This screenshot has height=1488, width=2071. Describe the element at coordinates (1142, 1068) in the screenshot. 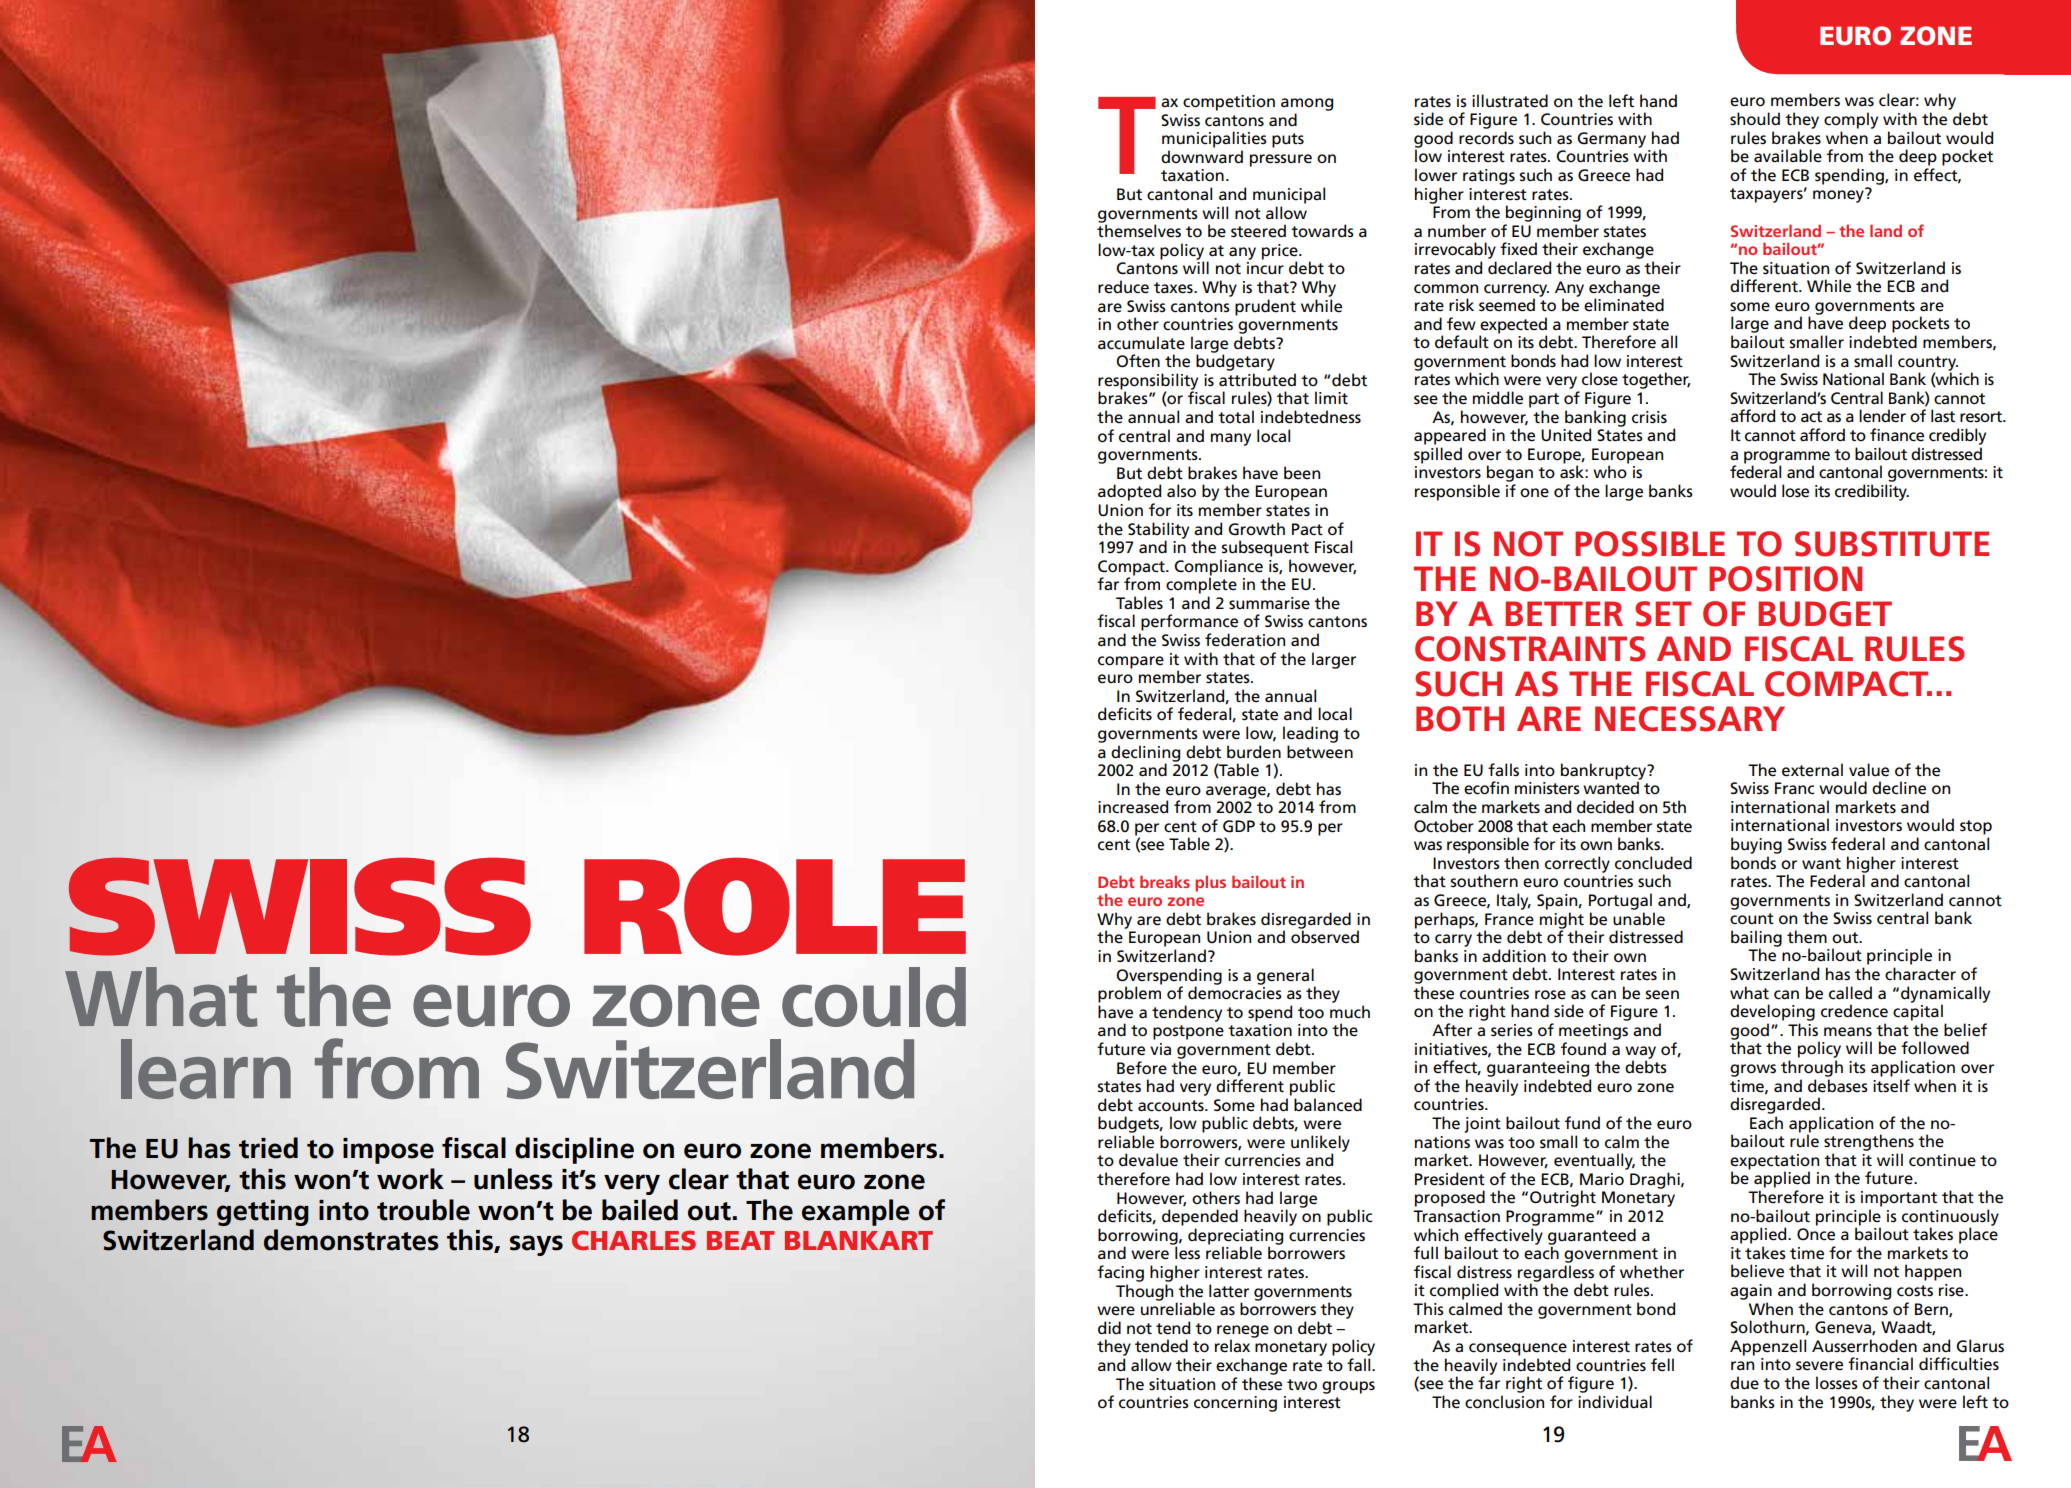

I see `Before` at that location.
